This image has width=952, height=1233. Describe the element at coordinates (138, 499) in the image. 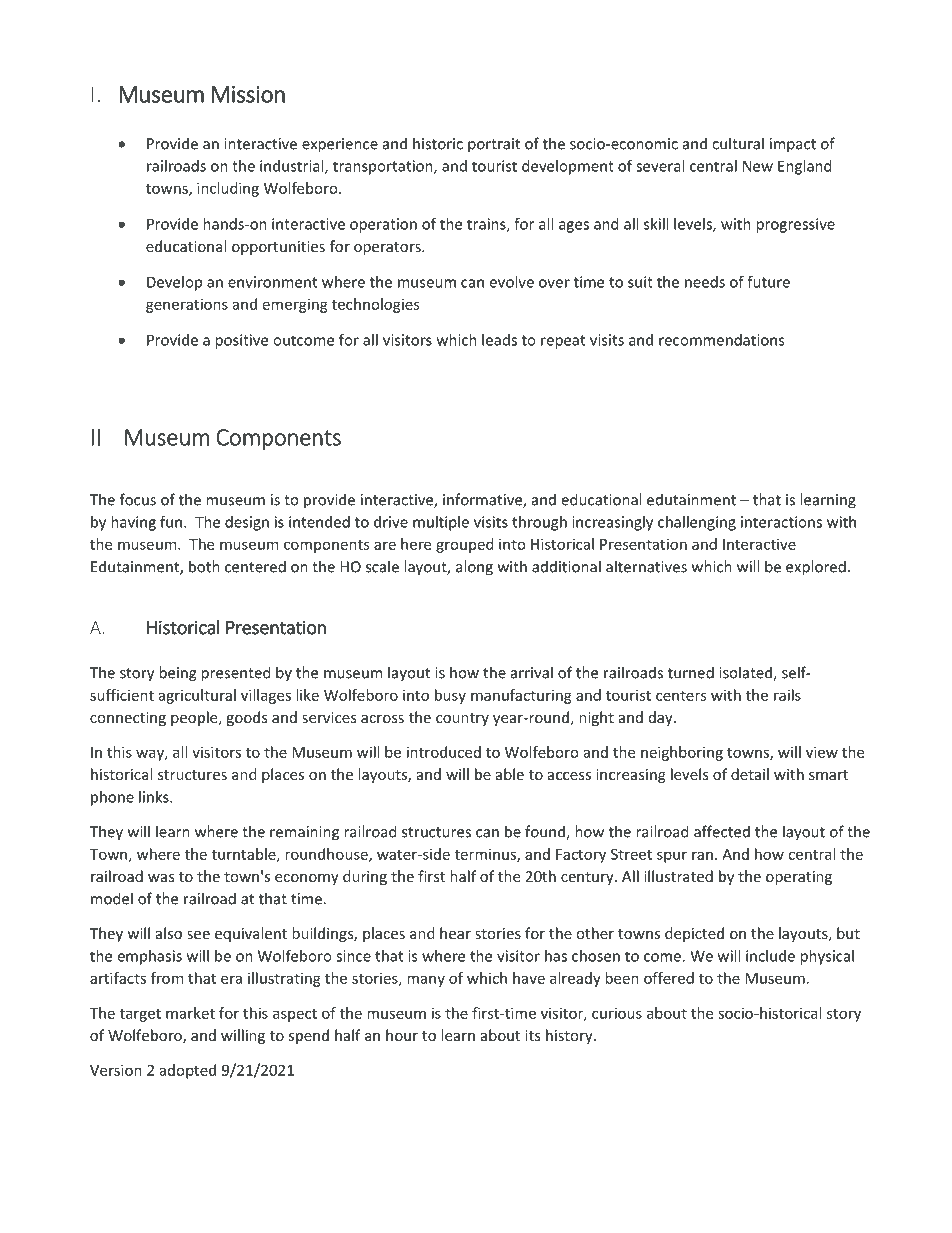

I see `focus` at that location.
